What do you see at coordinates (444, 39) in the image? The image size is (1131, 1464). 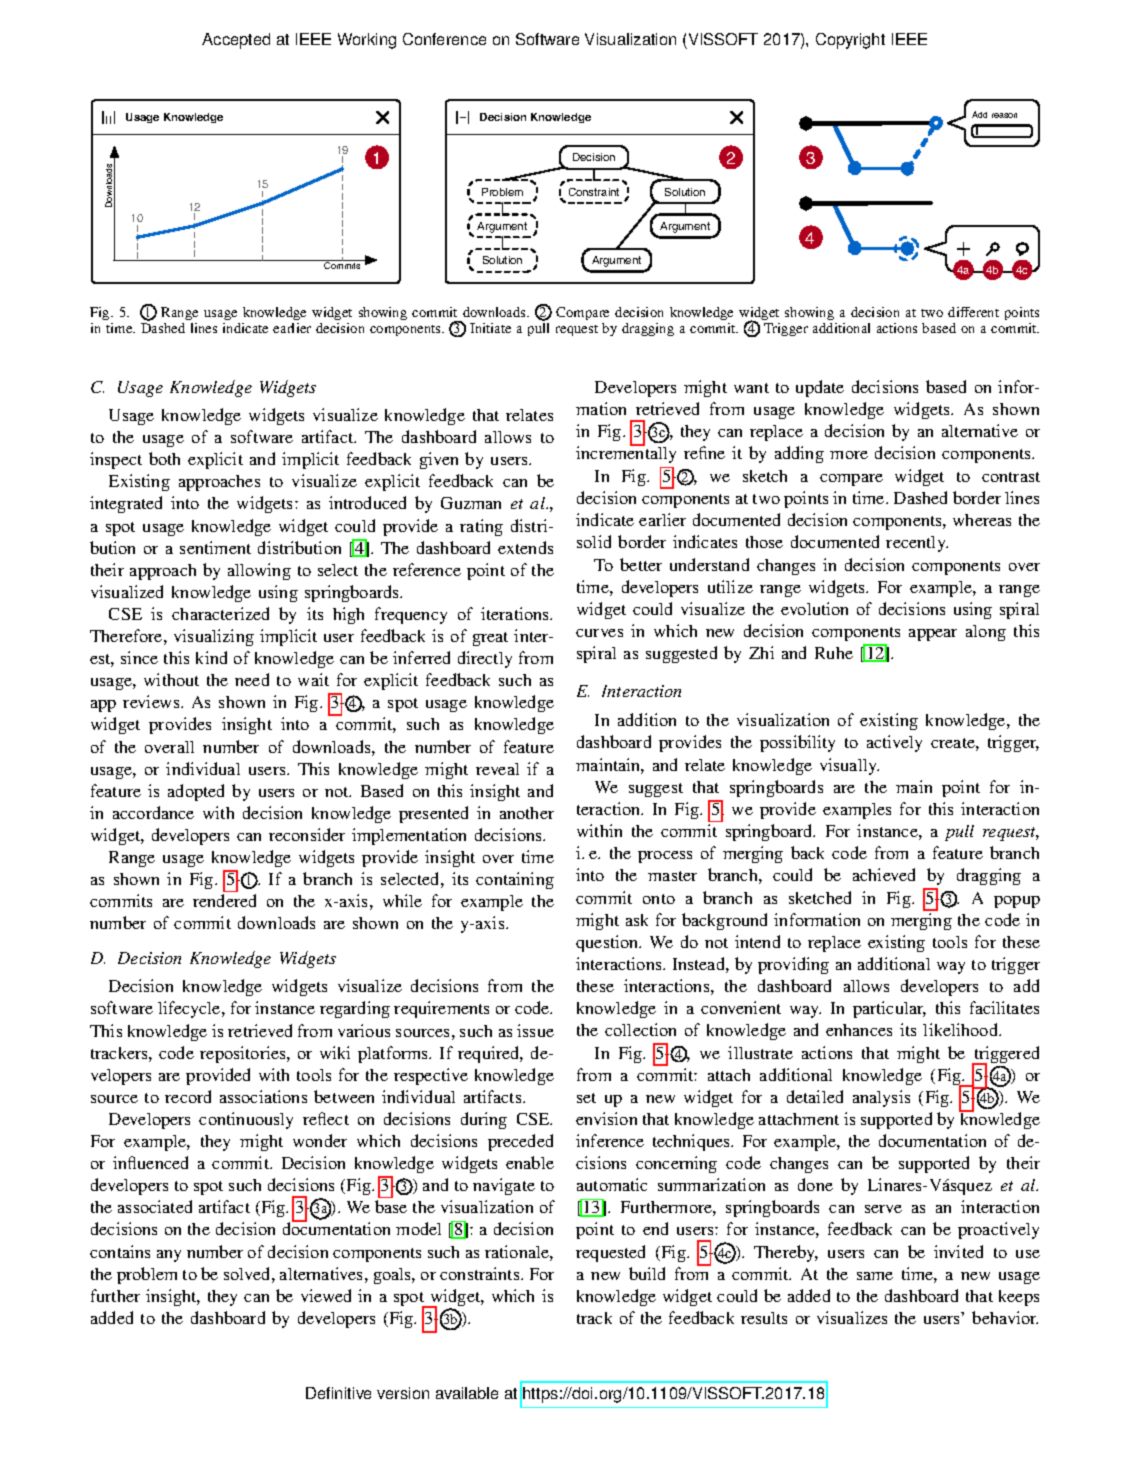 I see `Conference` at bounding box center [444, 39].
